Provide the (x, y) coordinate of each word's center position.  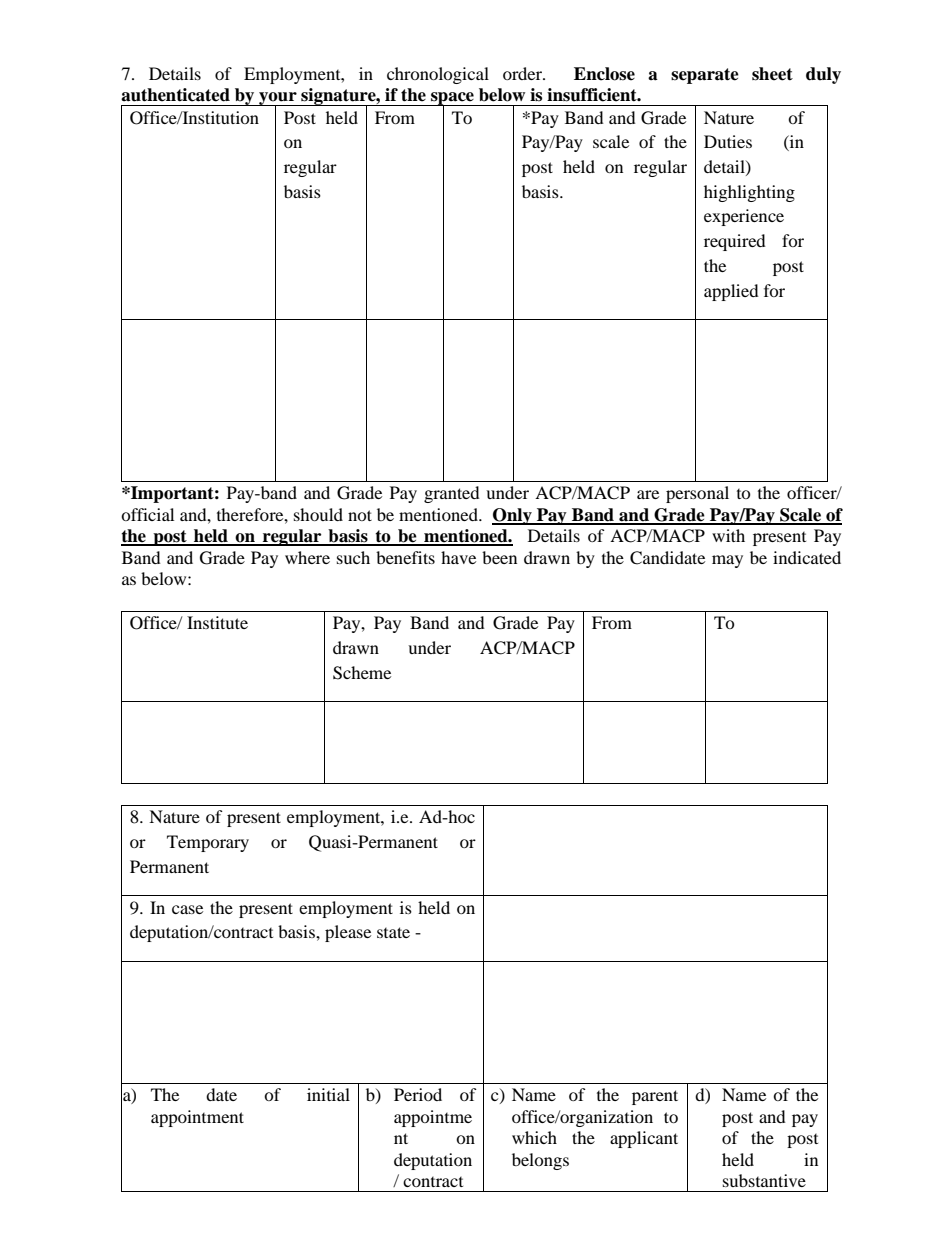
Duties (728, 141)
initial (328, 1094)
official (147, 514)
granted (452, 494)
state (393, 932)
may (727, 561)
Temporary (208, 843)
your (278, 100)
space (452, 100)
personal (697, 494)
